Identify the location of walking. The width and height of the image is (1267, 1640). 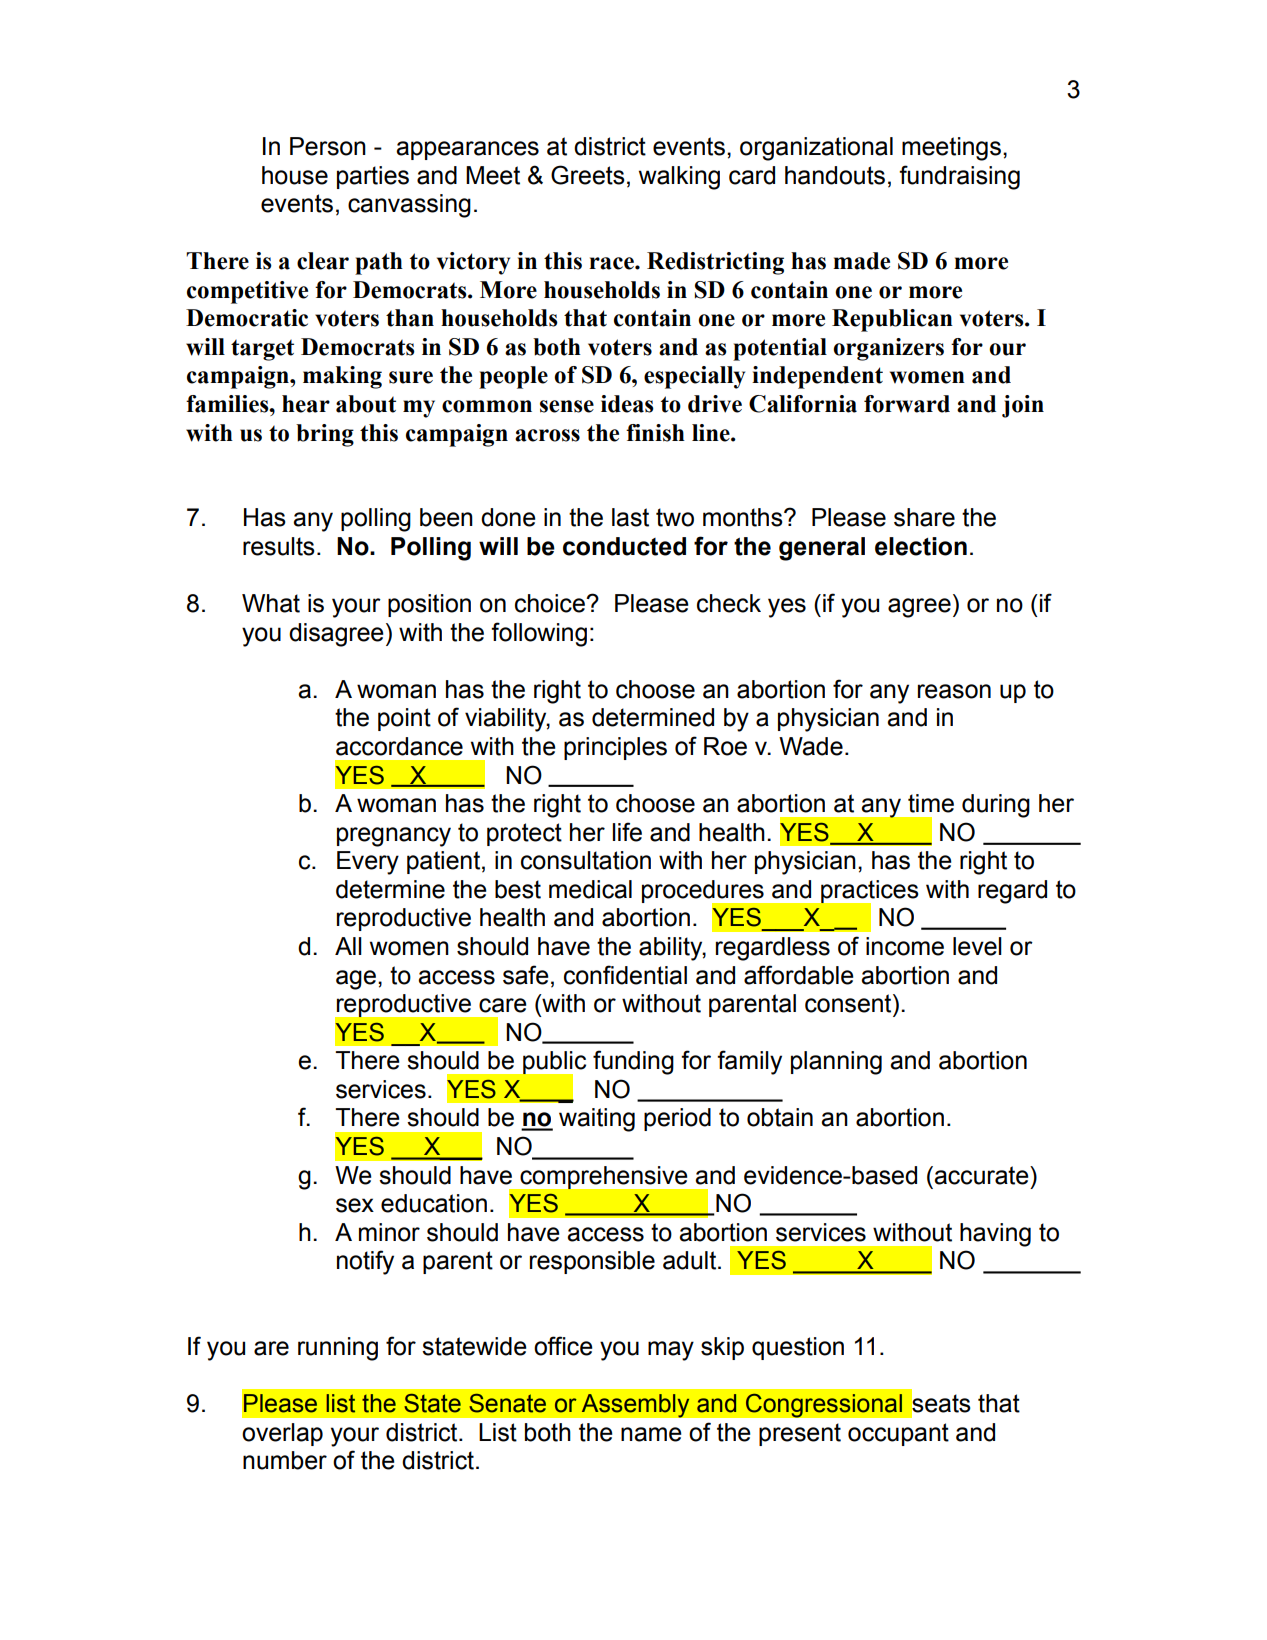
(679, 178).
